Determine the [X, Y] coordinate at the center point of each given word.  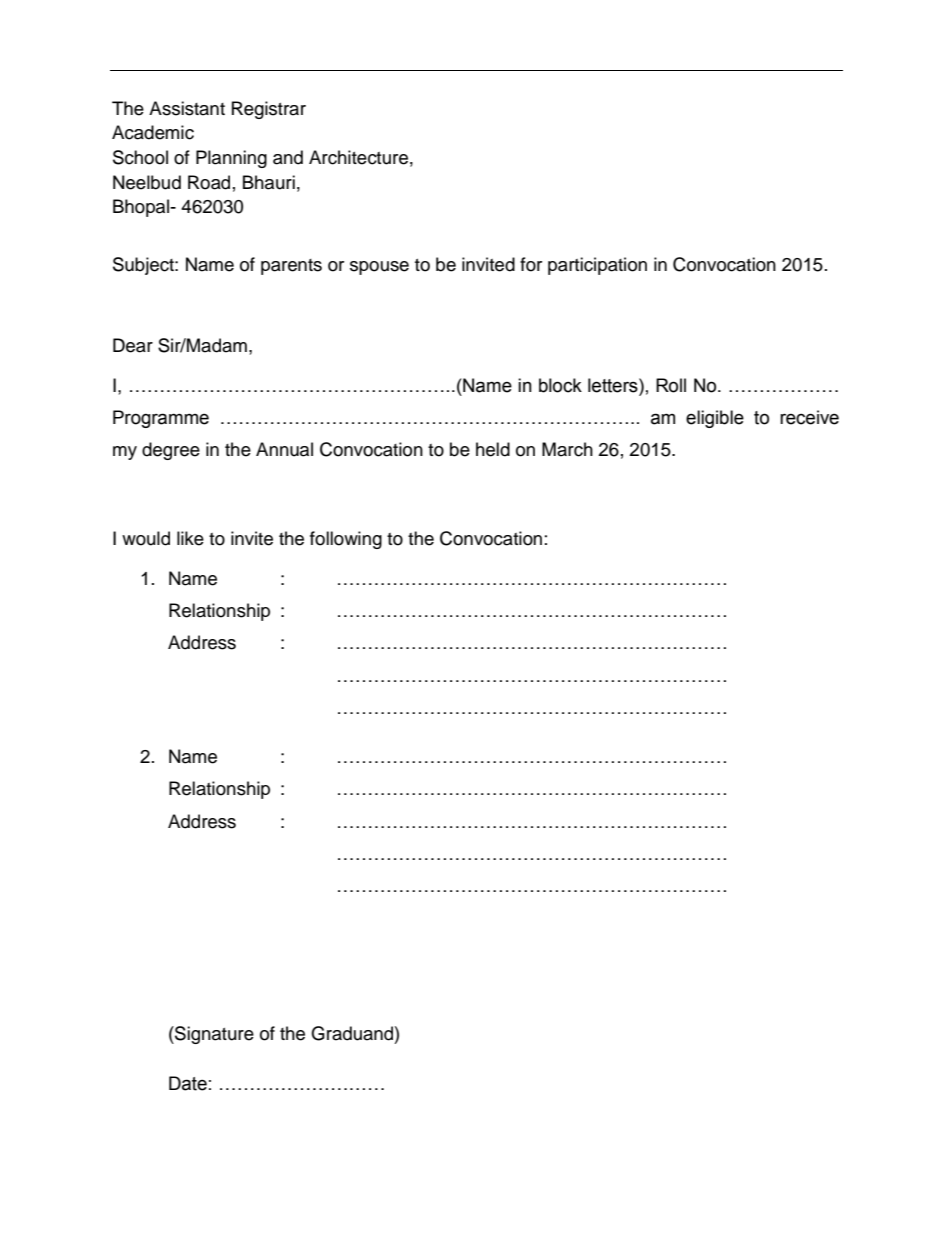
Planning [231, 159]
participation [597, 266]
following [346, 540]
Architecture [358, 157]
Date [188, 1083]
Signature [213, 1035]
